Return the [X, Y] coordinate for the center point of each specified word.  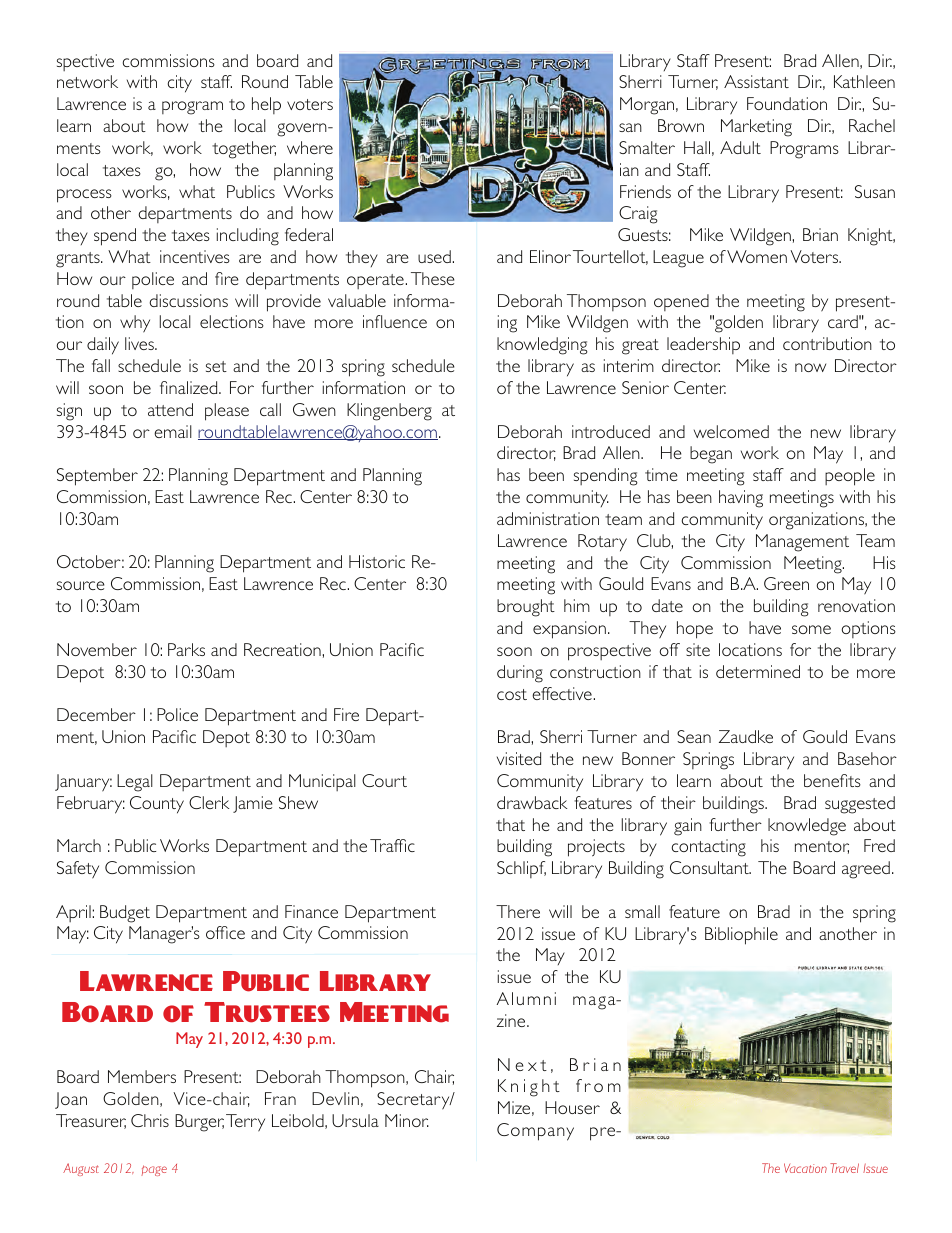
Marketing [756, 128]
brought [526, 608]
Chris [150, 1120]
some [811, 629]
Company [535, 1132]
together [244, 150]
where [310, 147]
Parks [186, 649]
